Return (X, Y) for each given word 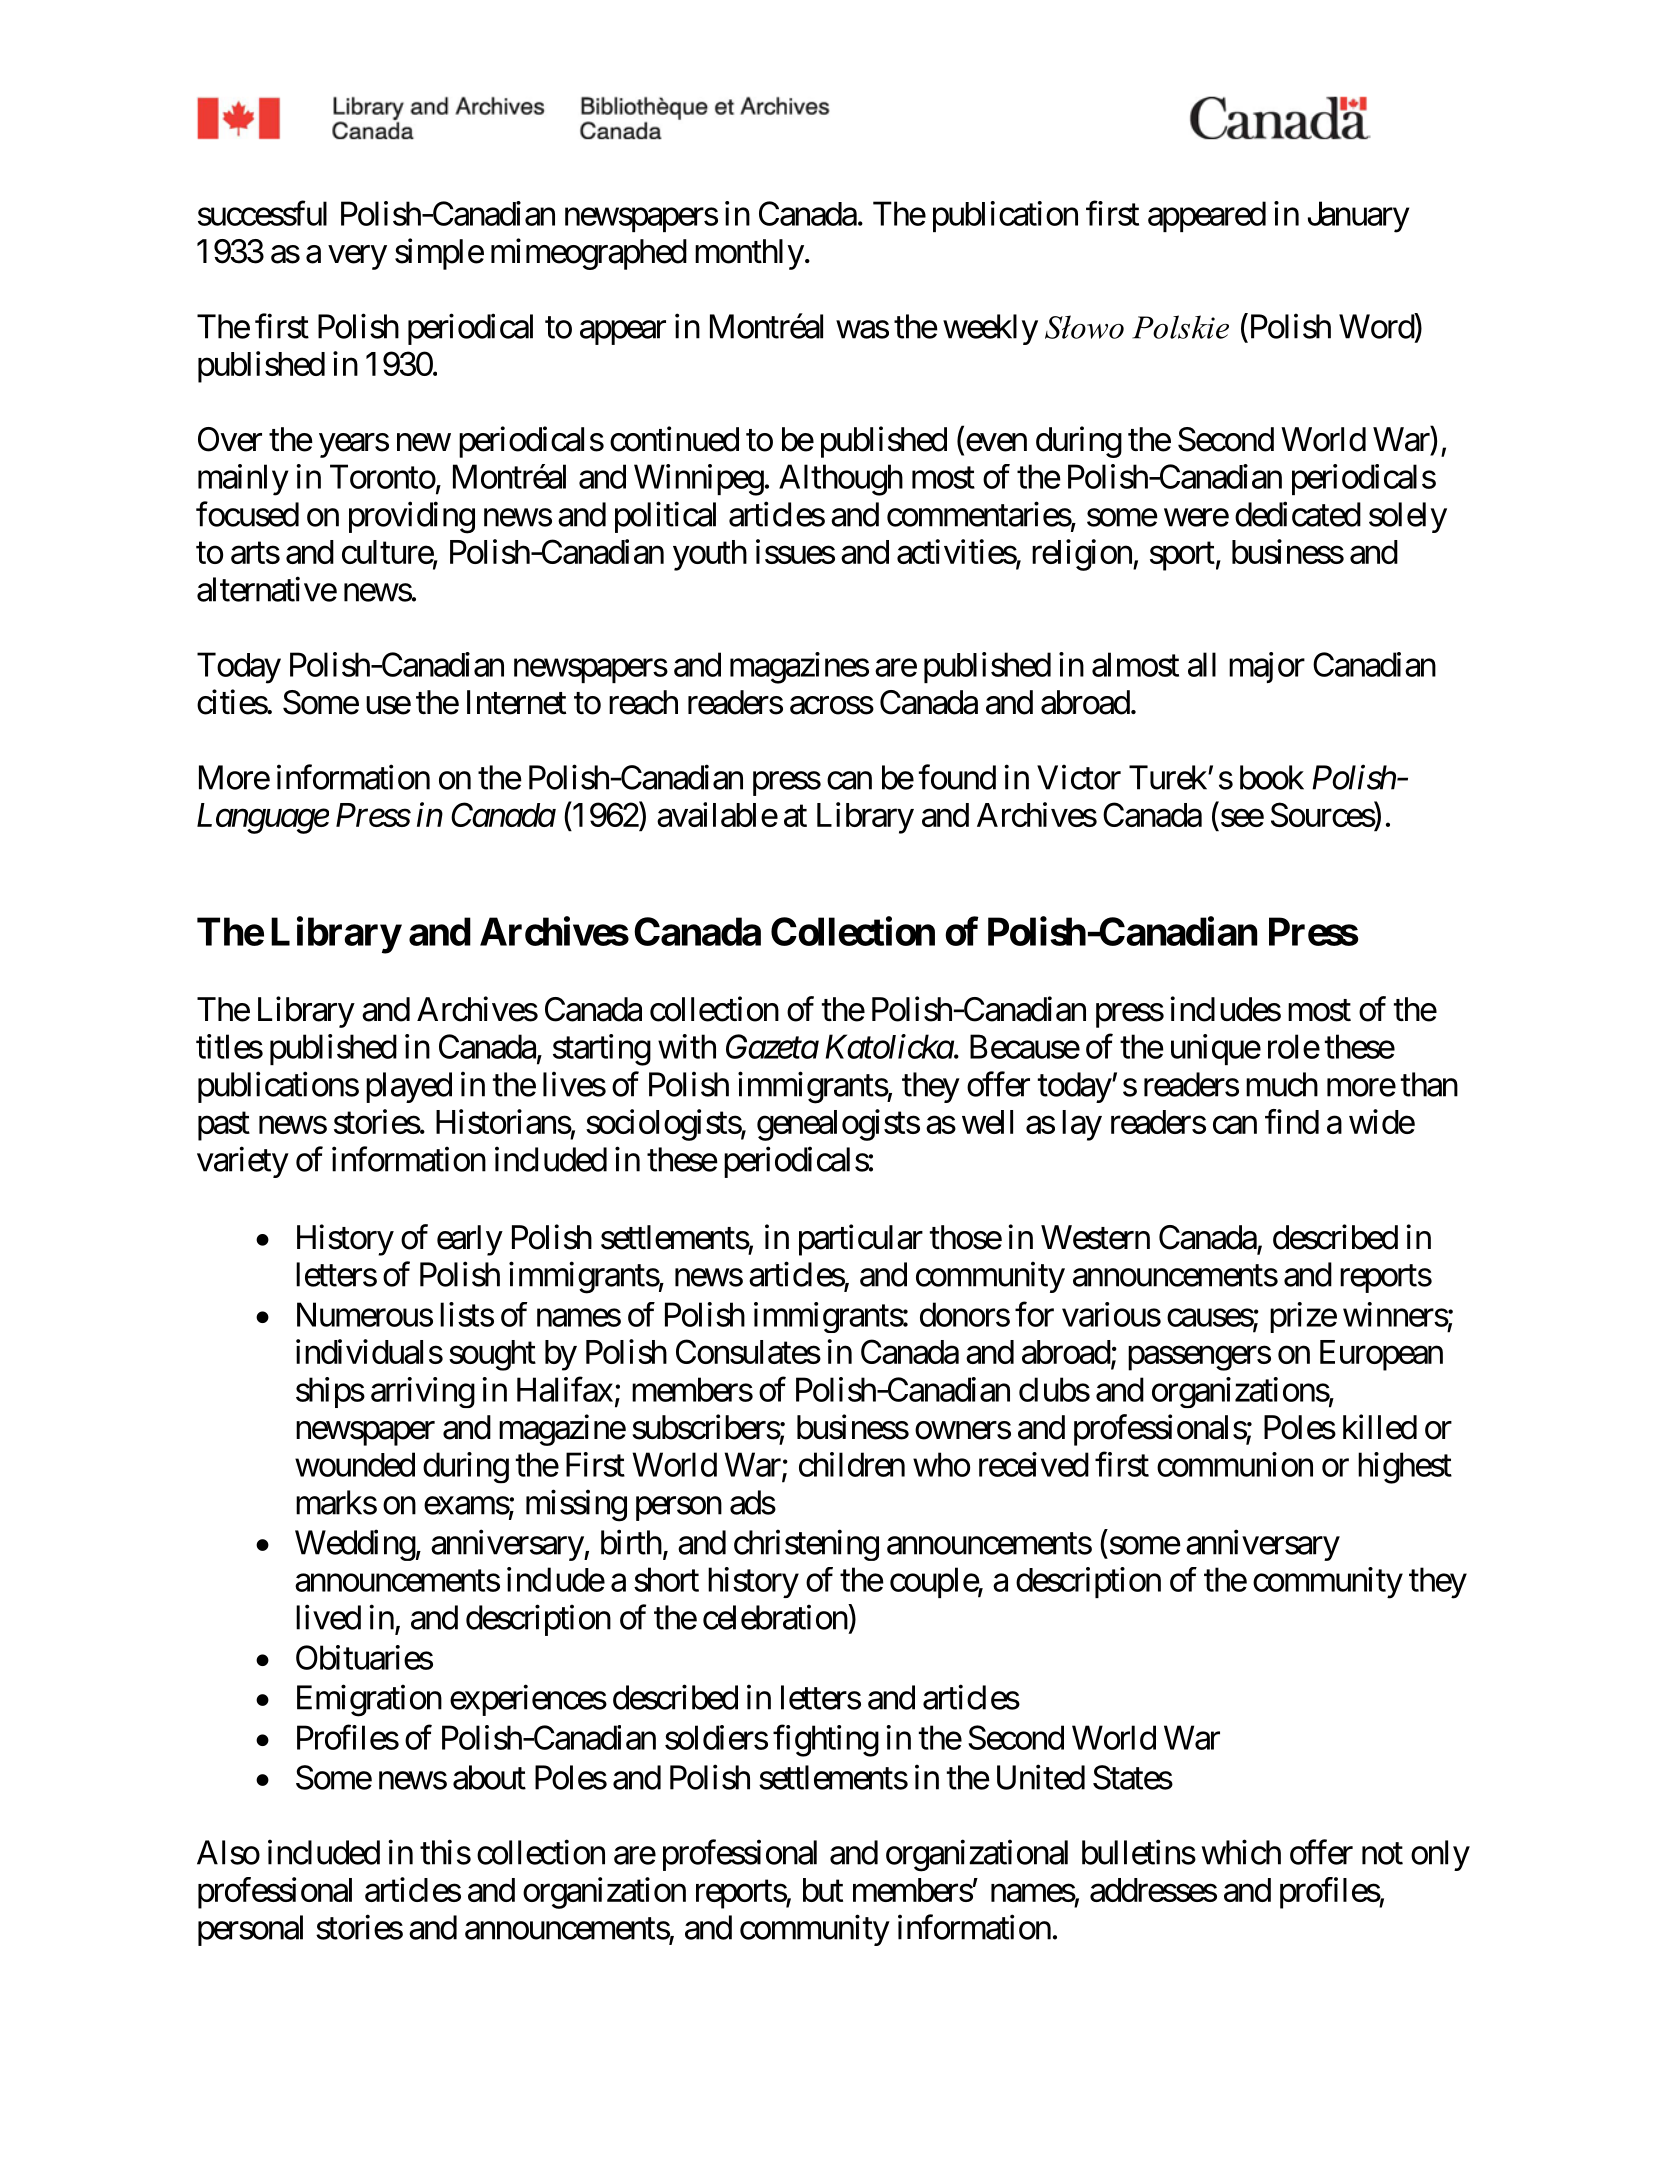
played (409, 1087)
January (1358, 217)
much (1282, 1084)
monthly (749, 254)
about (489, 1777)
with (687, 1046)
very (358, 258)
